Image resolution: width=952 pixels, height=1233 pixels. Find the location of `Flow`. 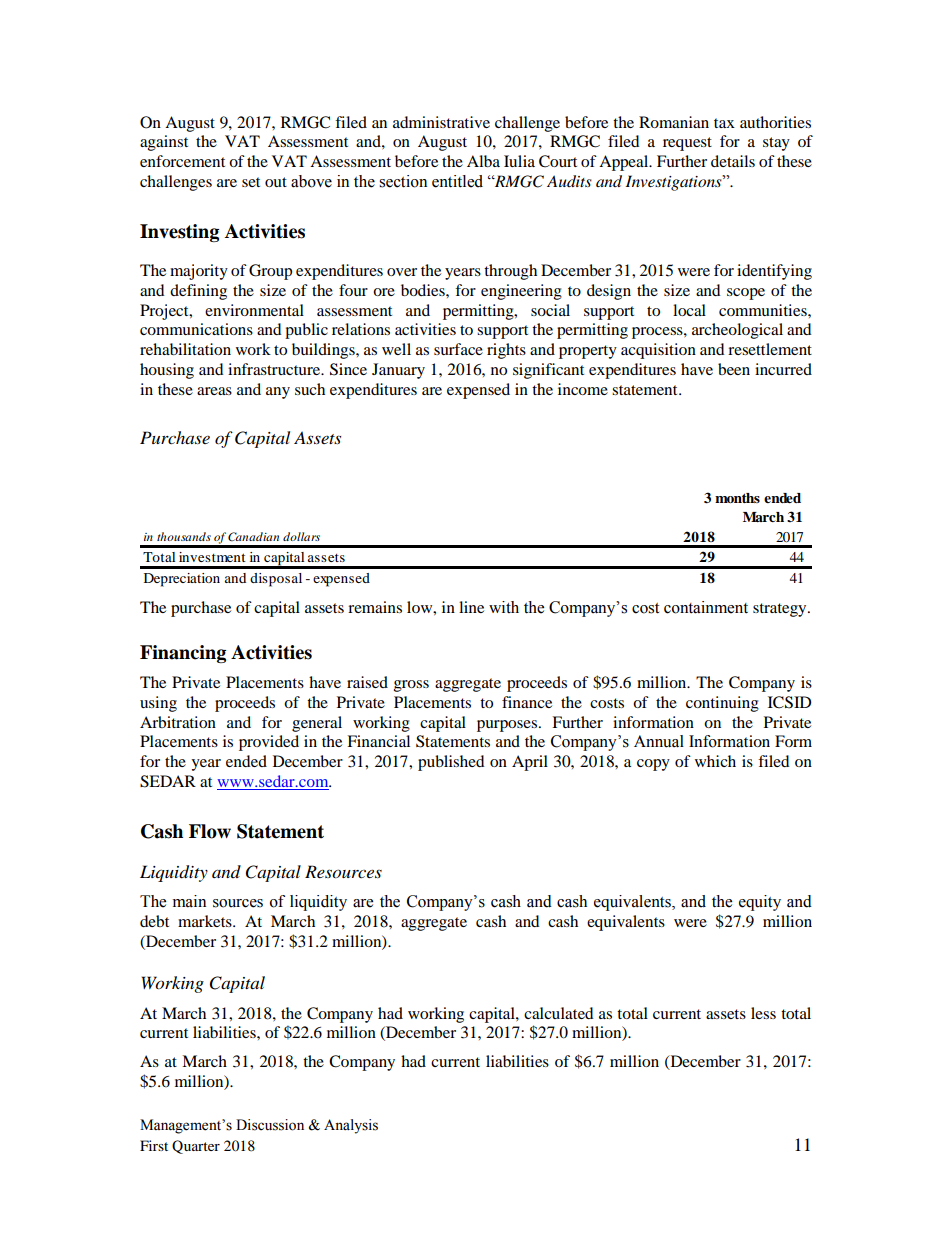

Flow is located at coordinates (210, 831).
